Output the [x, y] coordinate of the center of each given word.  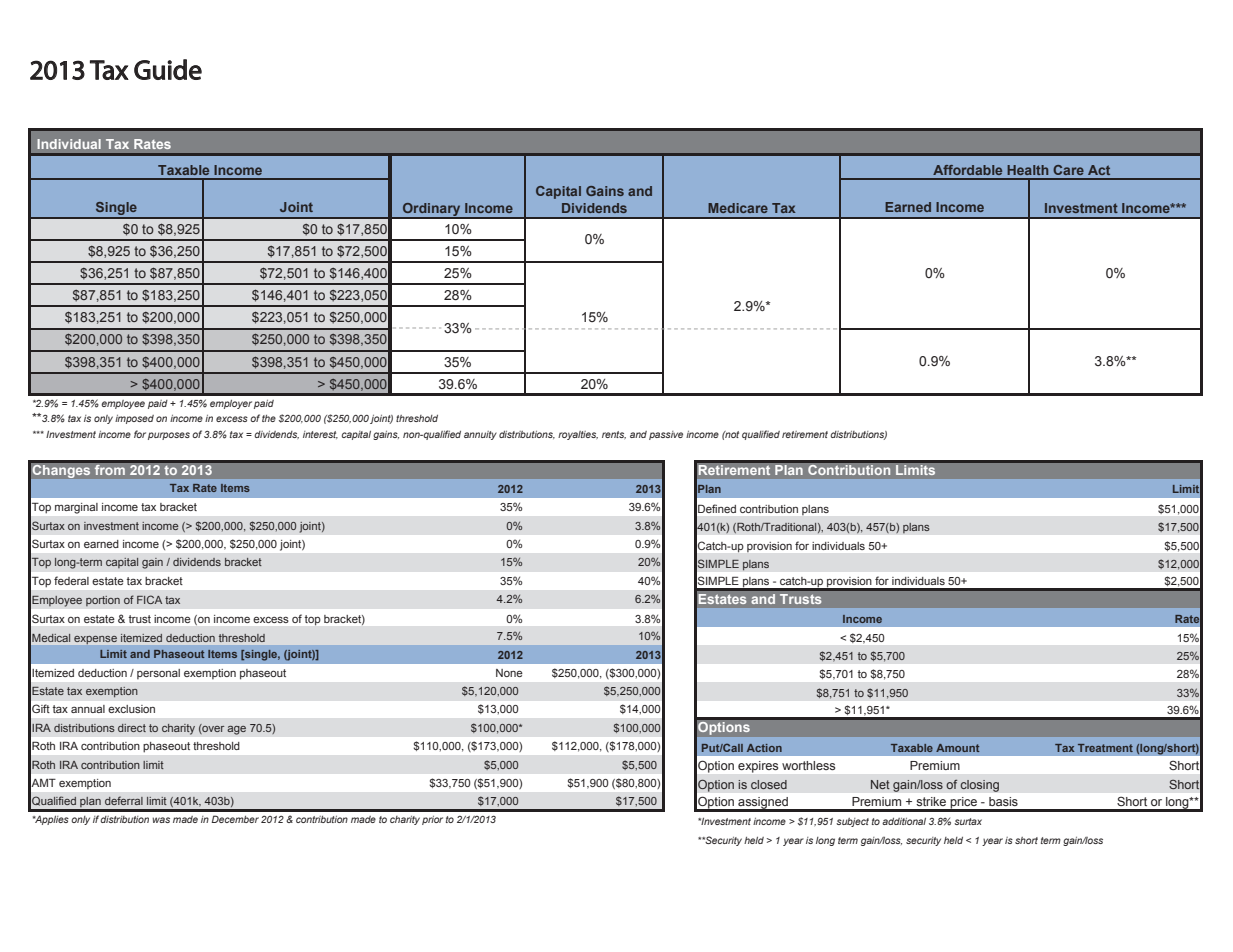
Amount [958, 748]
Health [1027, 170]
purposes [169, 436]
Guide [168, 69]
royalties [578, 435]
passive [666, 435]
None [509, 673]
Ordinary [432, 210]
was [161, 820]
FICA [149, 599]
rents [614, 435]
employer [231, 404]
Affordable [967, 170]
